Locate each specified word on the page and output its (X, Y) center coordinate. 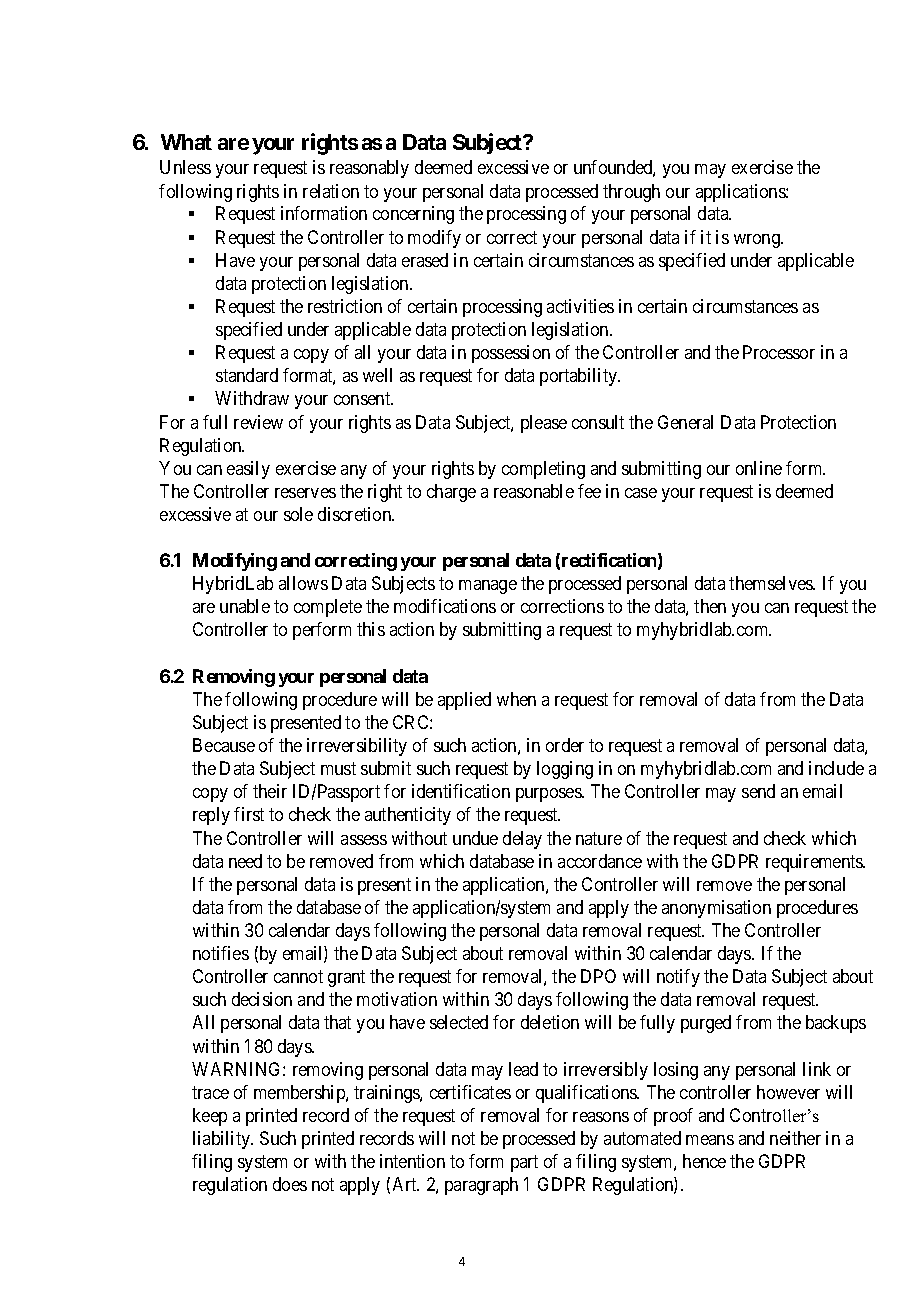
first (249, 814)
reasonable (534, 491)
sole (298, 514)
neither (795, 1138)
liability (223, 1140)
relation (331, 191)
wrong (758, 241)
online (759, 468)
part (524, 1164)
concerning (413, 215)
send (758, 791)
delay (522, 840)
